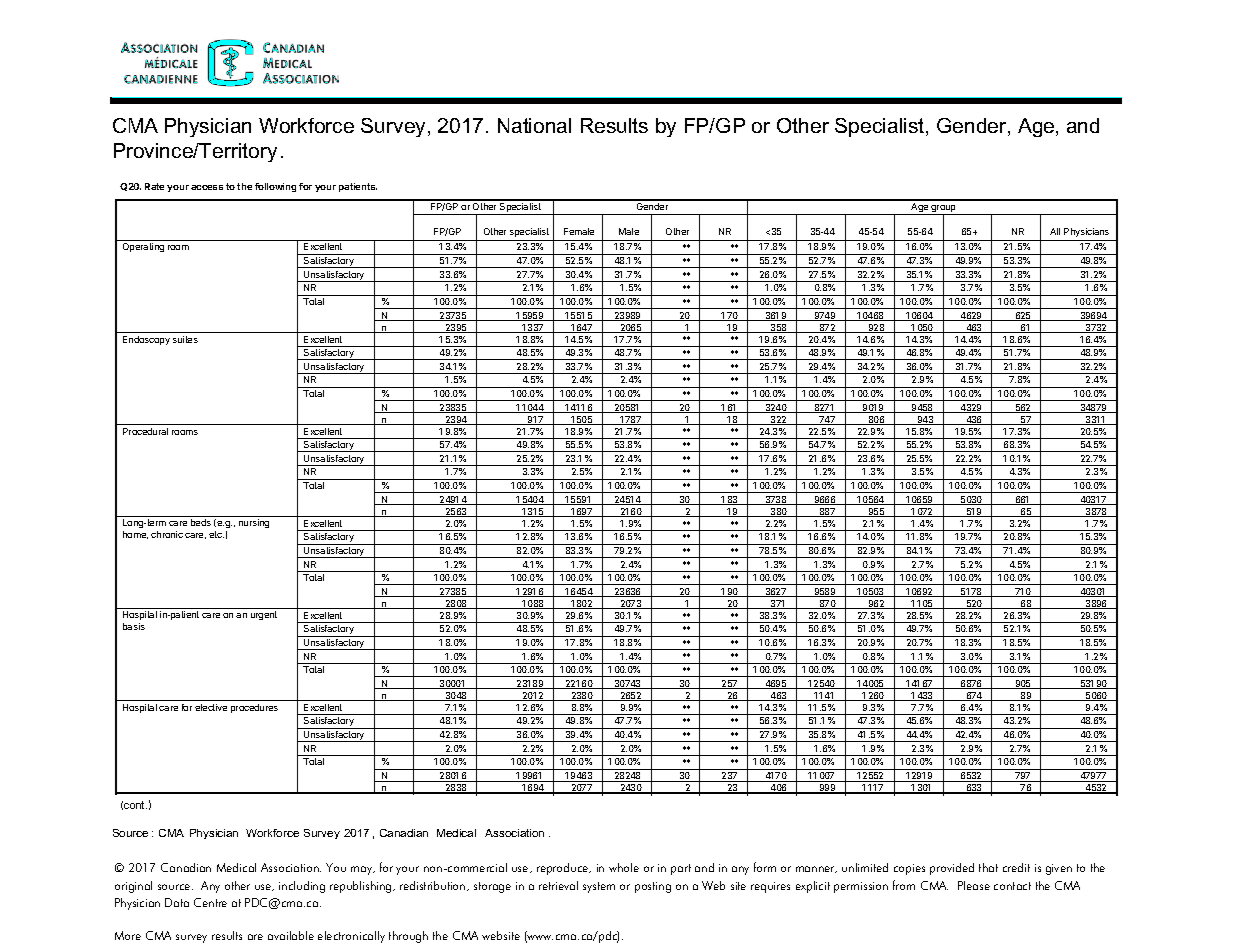  I want to click on group, so click(944, 210).
